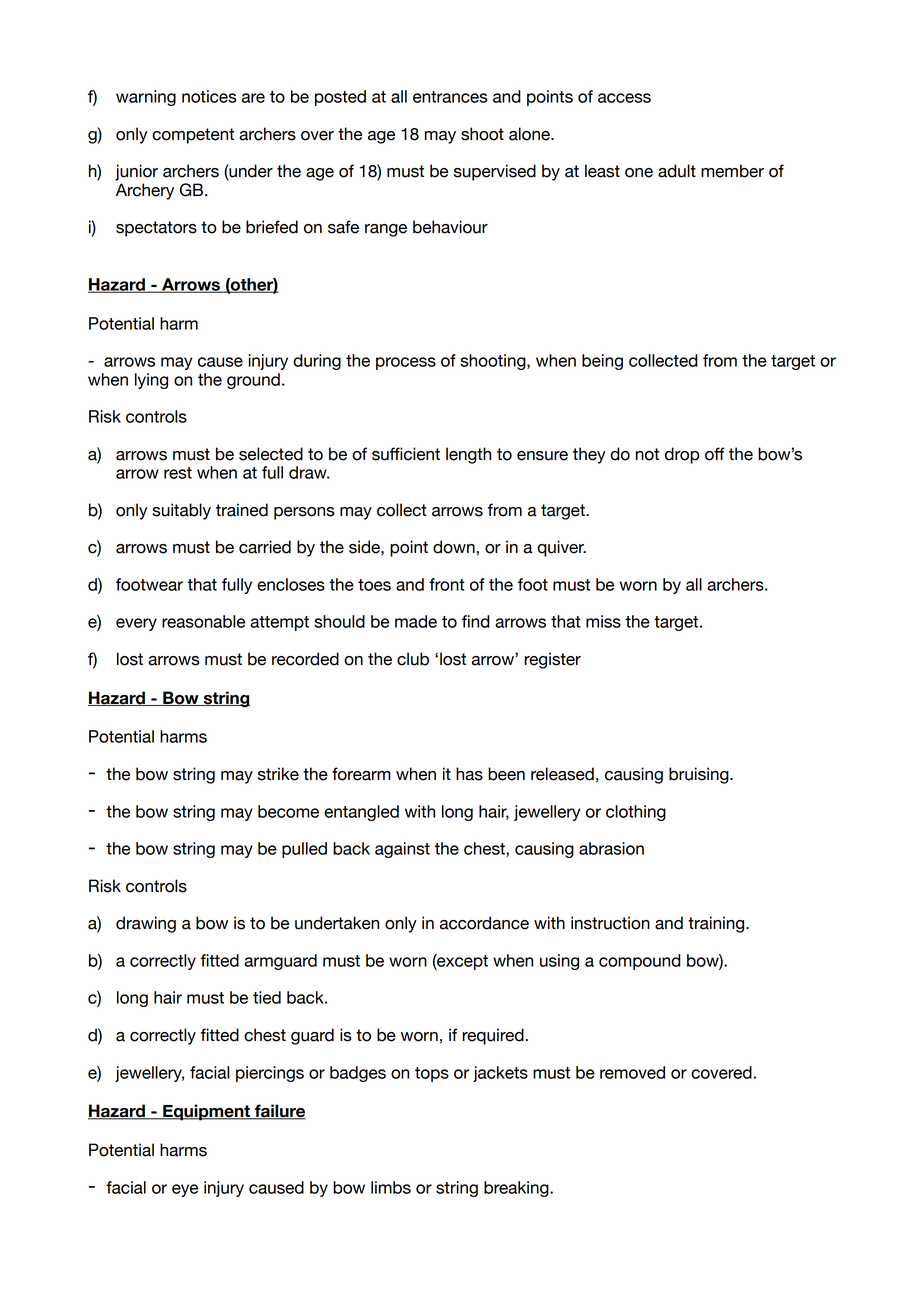 This image has width=924, height=1308. Describe the element at coordinates (700, 775) in the image. I see `bruising` at that location.
